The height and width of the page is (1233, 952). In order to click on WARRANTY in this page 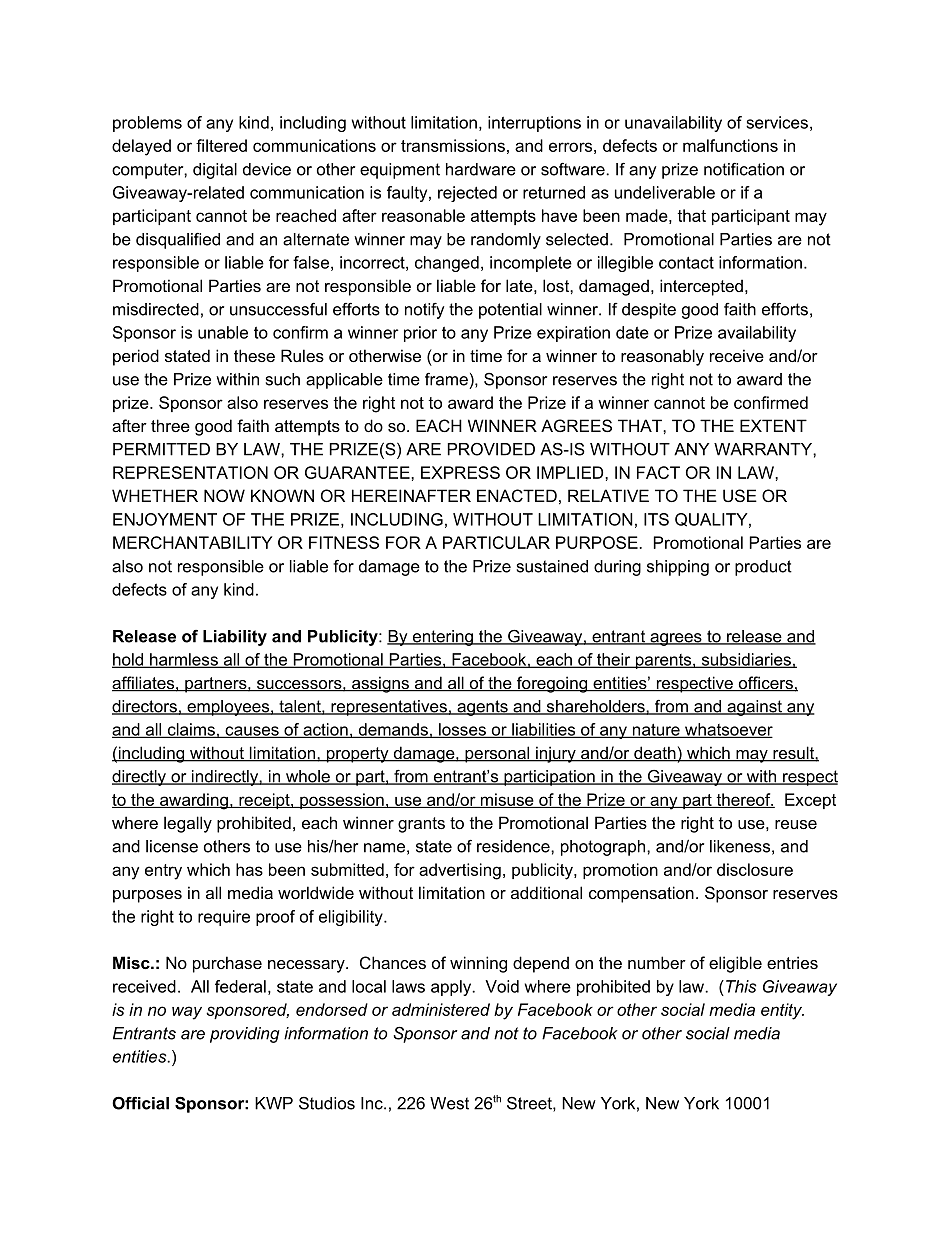, I will do `click(764, 449)`.
